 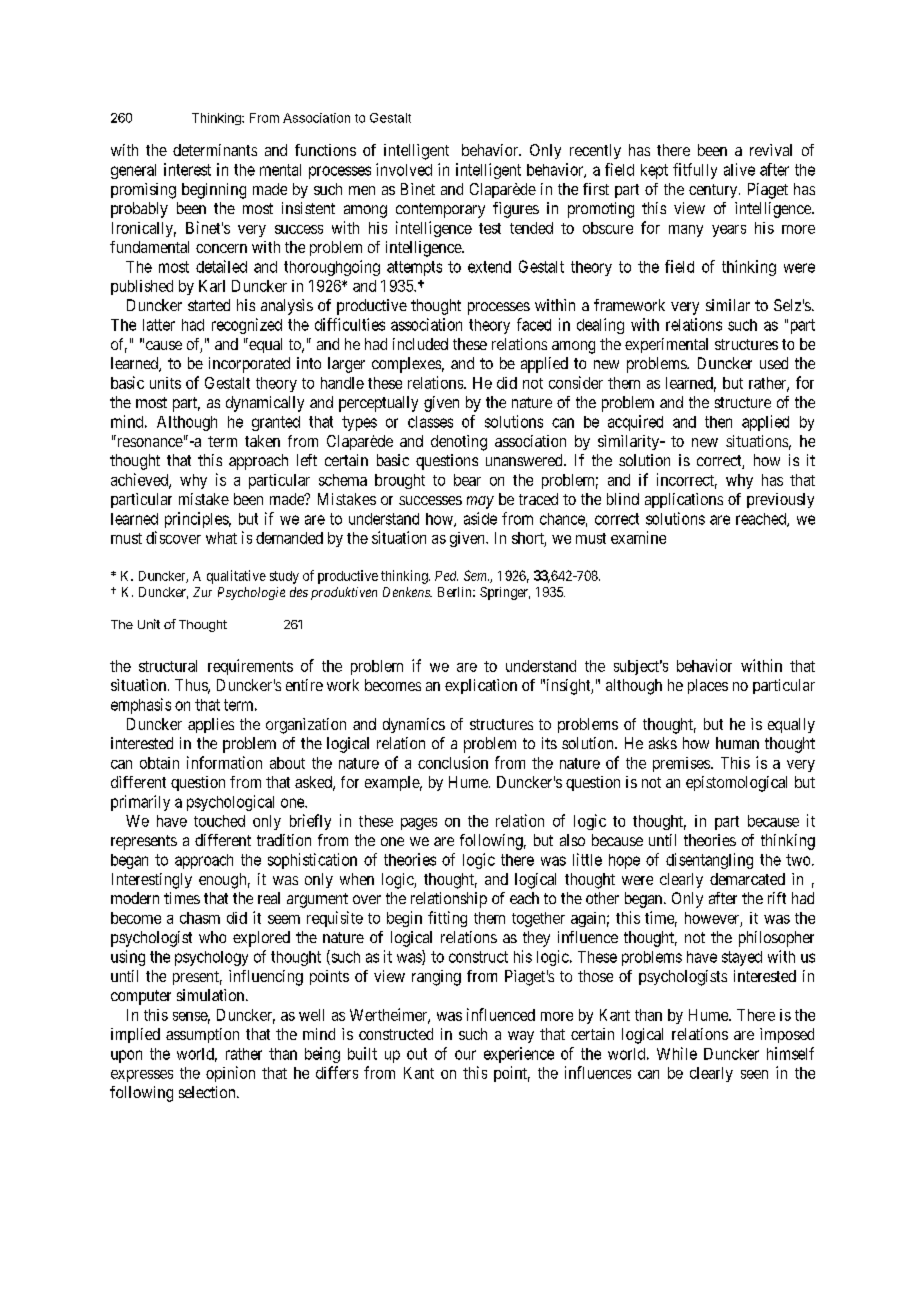 What do you see at coordinates (224, 762) in the document?
I see `information` at bounding box center [224, 762].
